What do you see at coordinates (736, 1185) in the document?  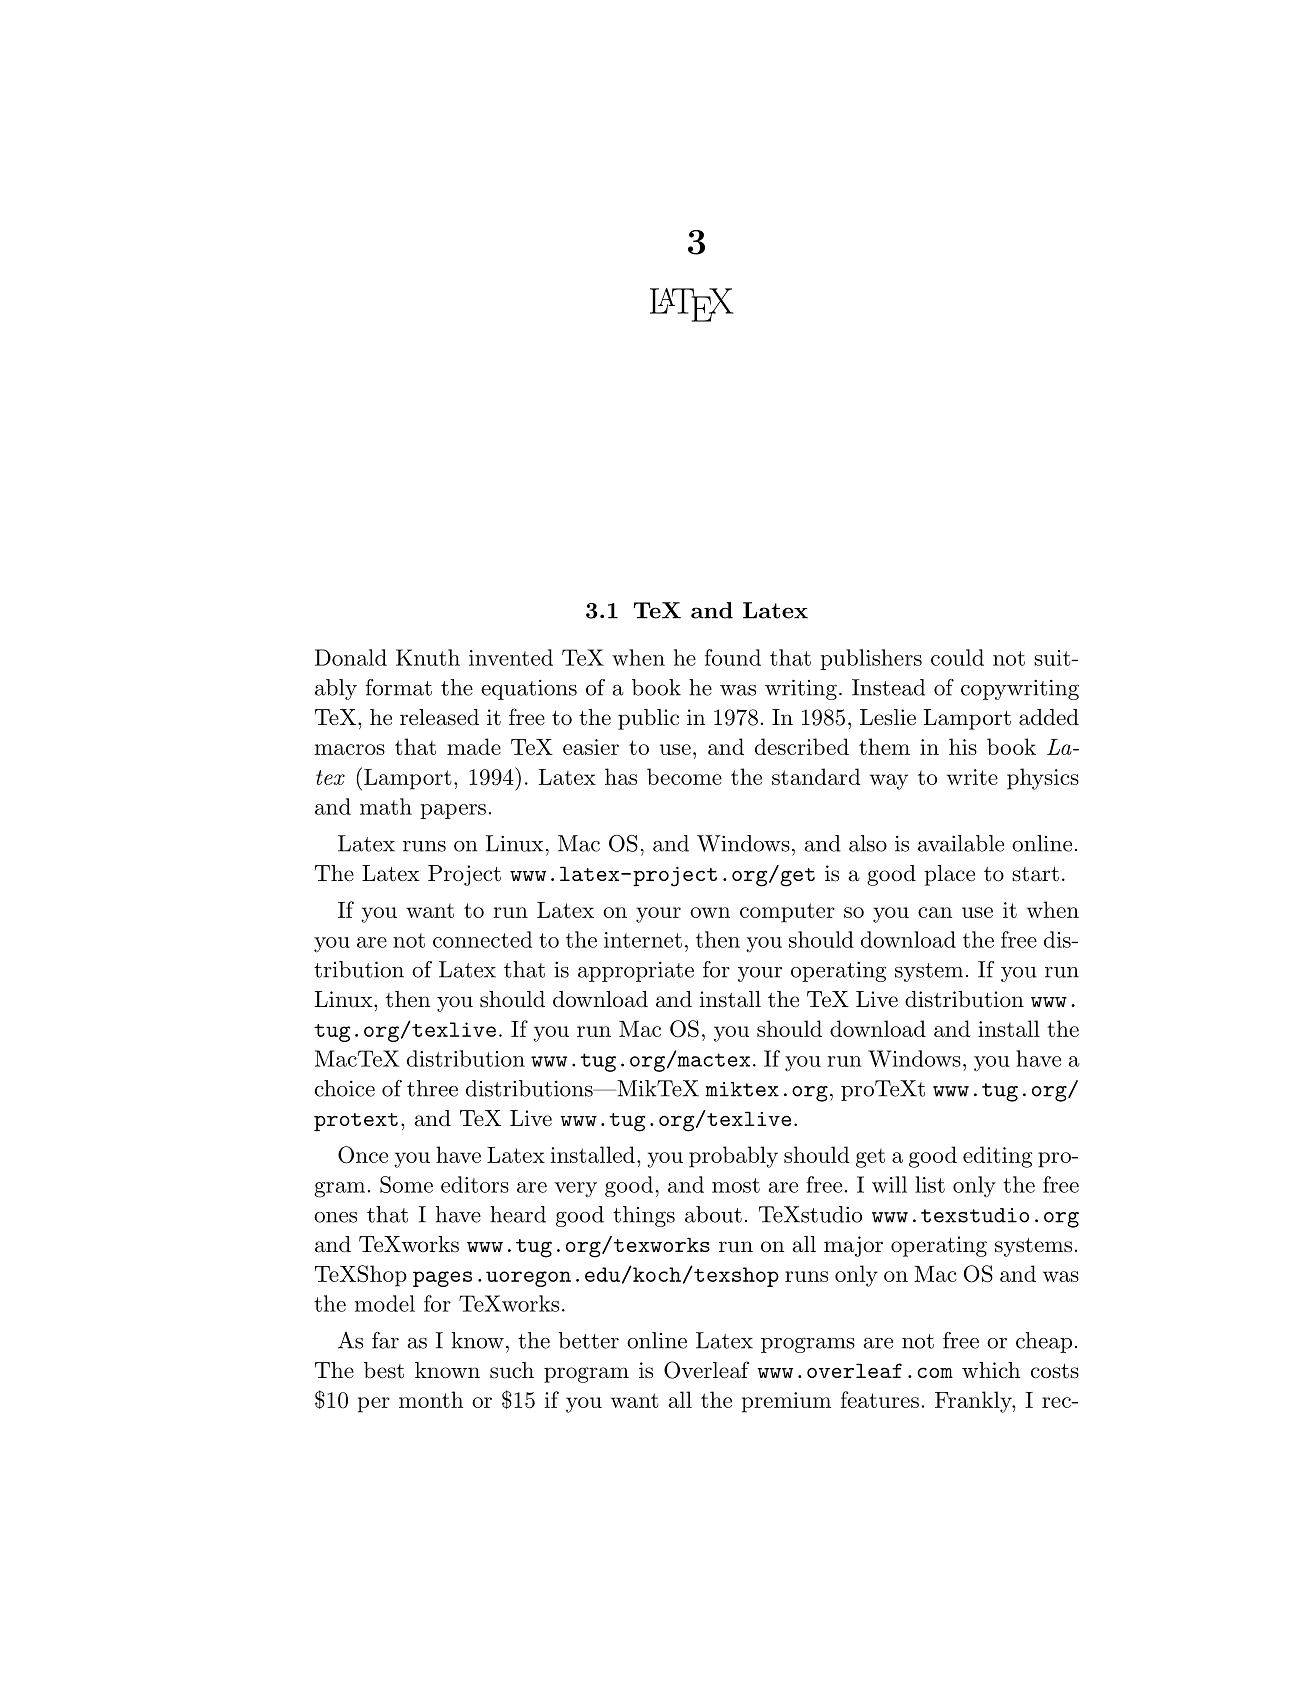 I see `most` at bounding box center [736, 1185].
